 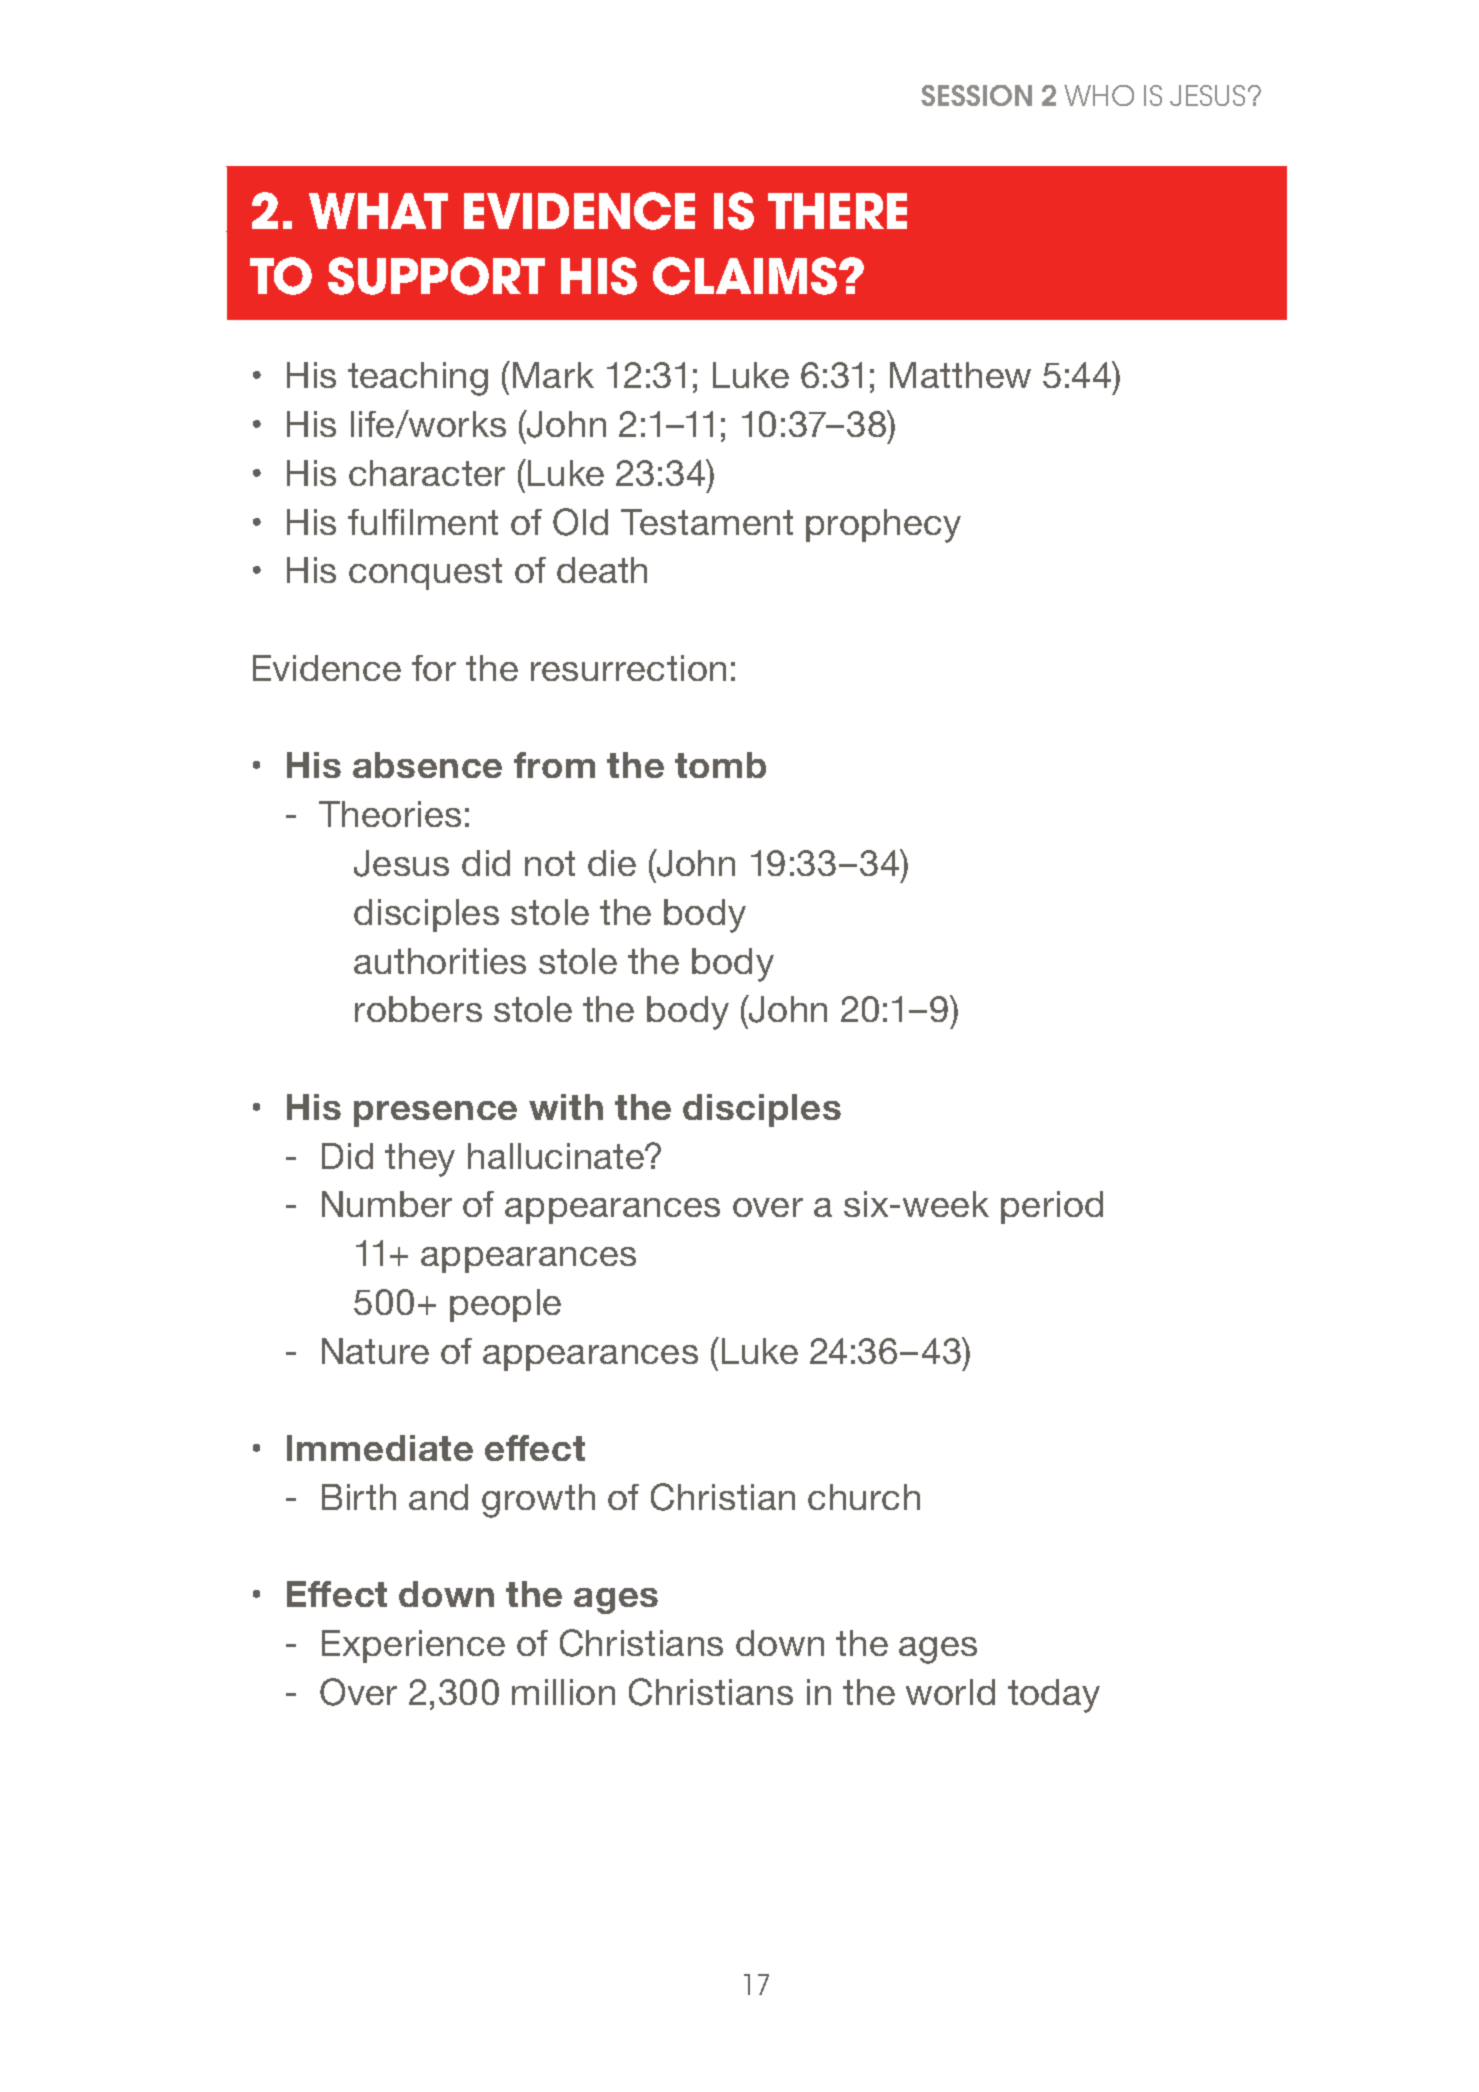 I want to click on die, so click(x=612, y=863).
